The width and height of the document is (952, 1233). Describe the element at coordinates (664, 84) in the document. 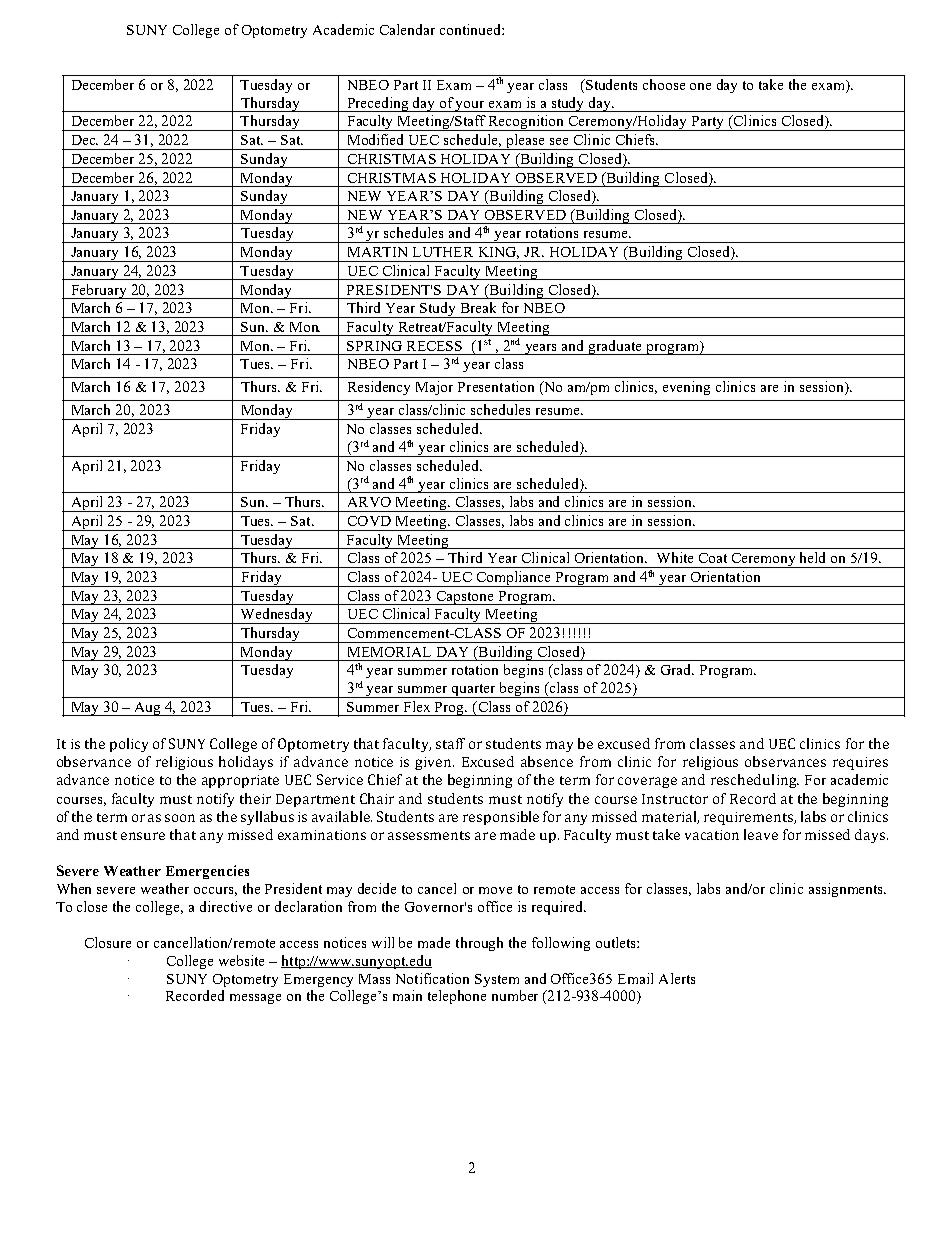

I see `choose` at that location.
